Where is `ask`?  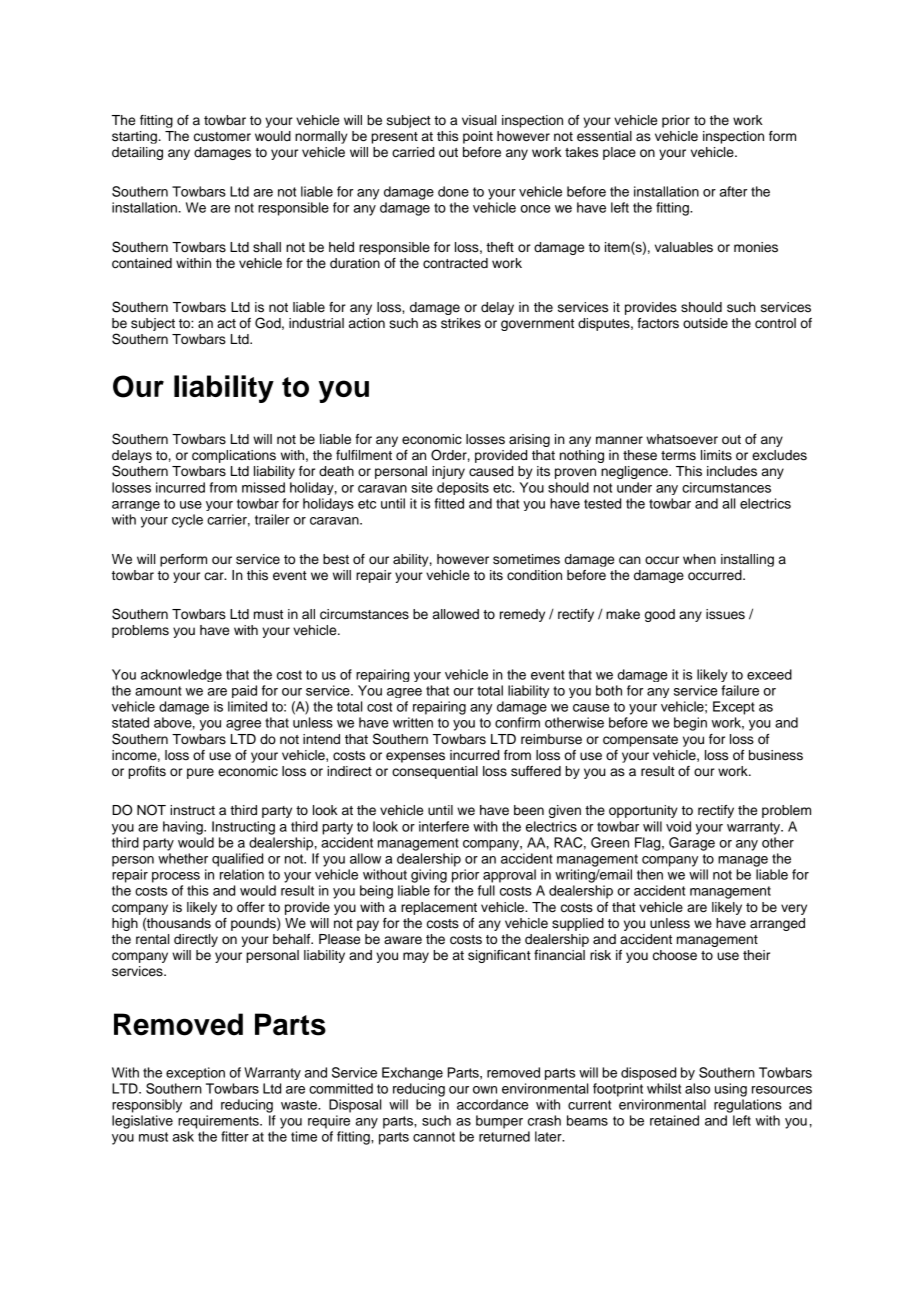 ask is located at coordinates (183, 1136).
